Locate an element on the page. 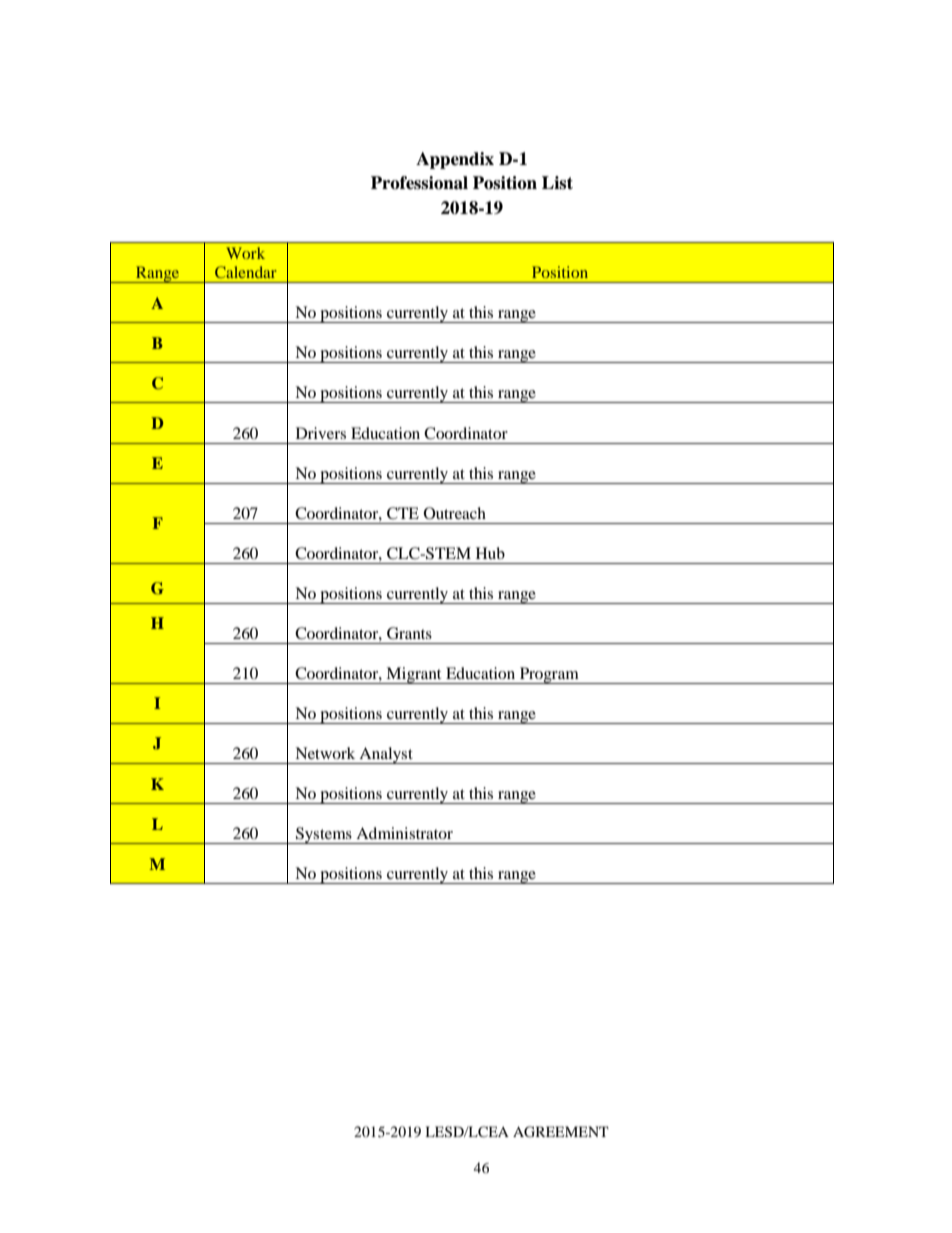 The image size is (952, 1233). Migrant is located at coordinates (414, 675).
